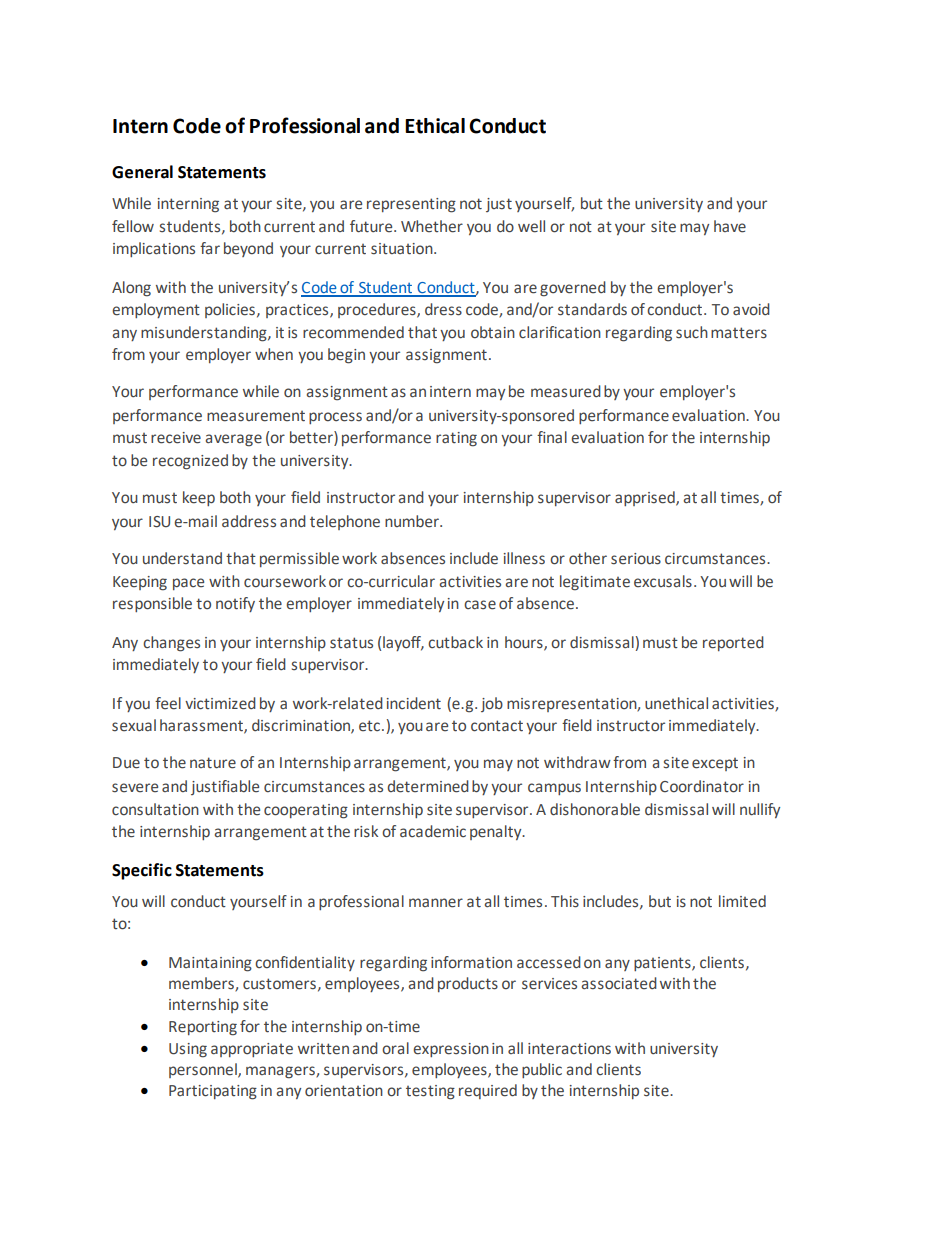 The image size is (952, 1233). I want to click on cutback, so click(455, 642).
